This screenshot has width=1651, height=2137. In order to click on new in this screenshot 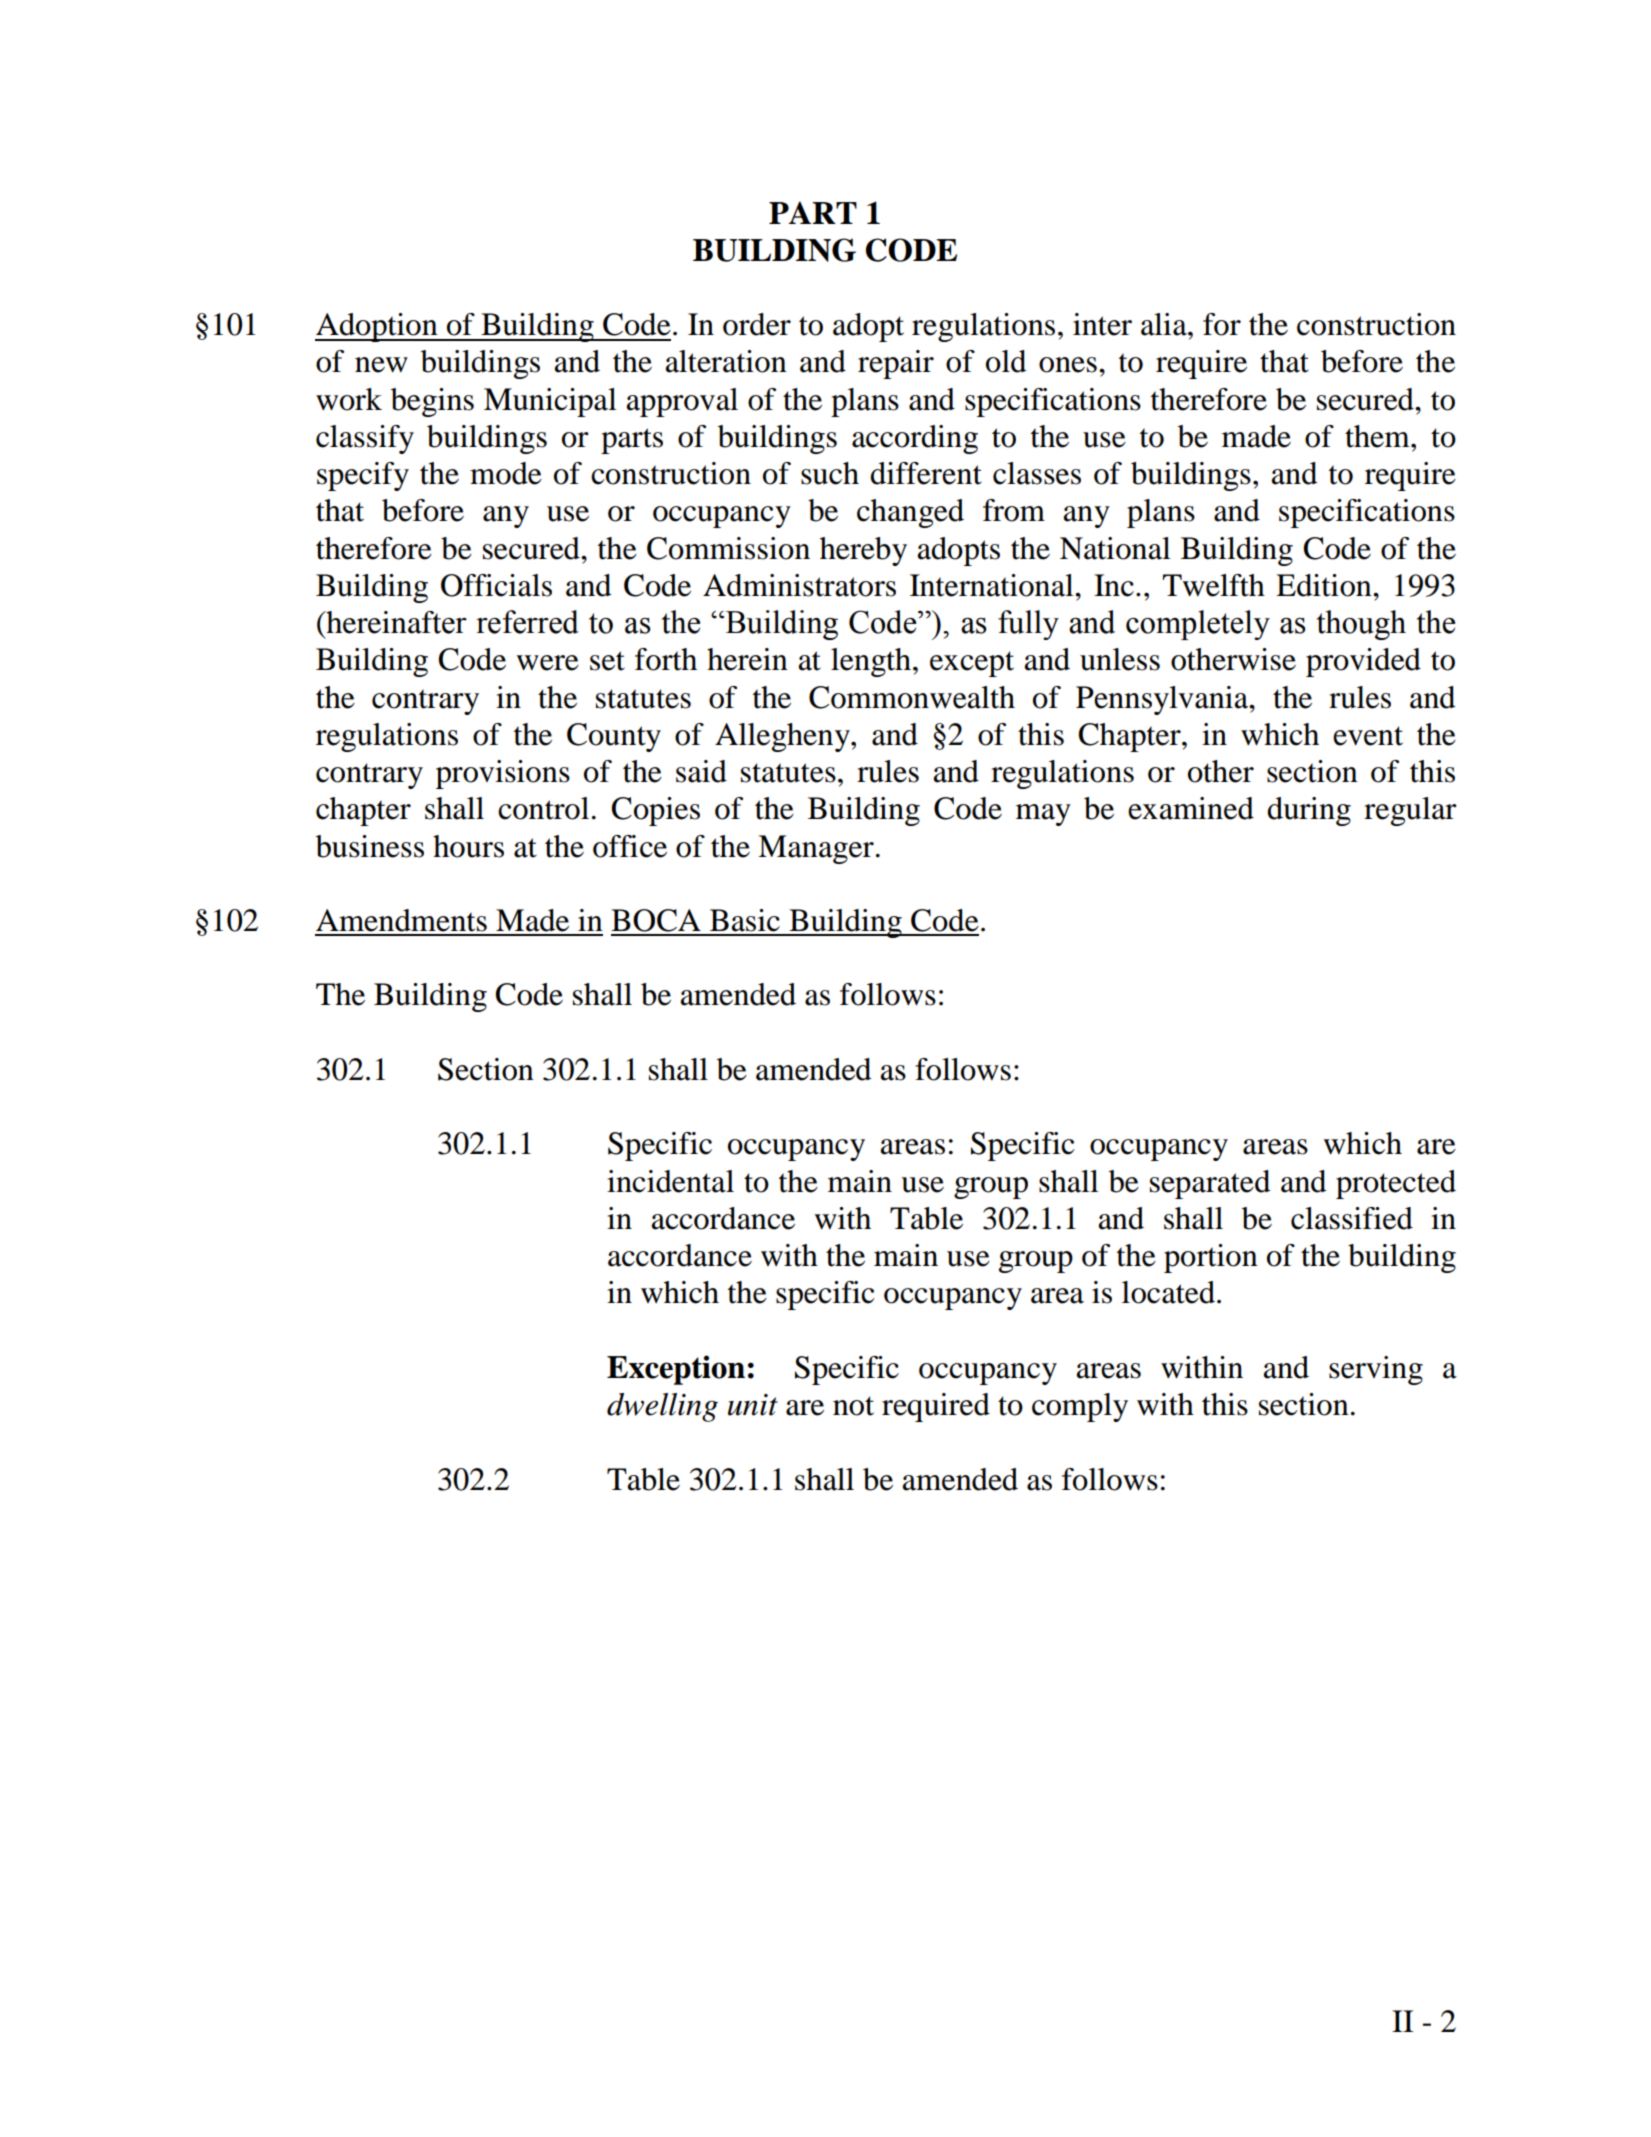, I will do `click(381, 365)`.
